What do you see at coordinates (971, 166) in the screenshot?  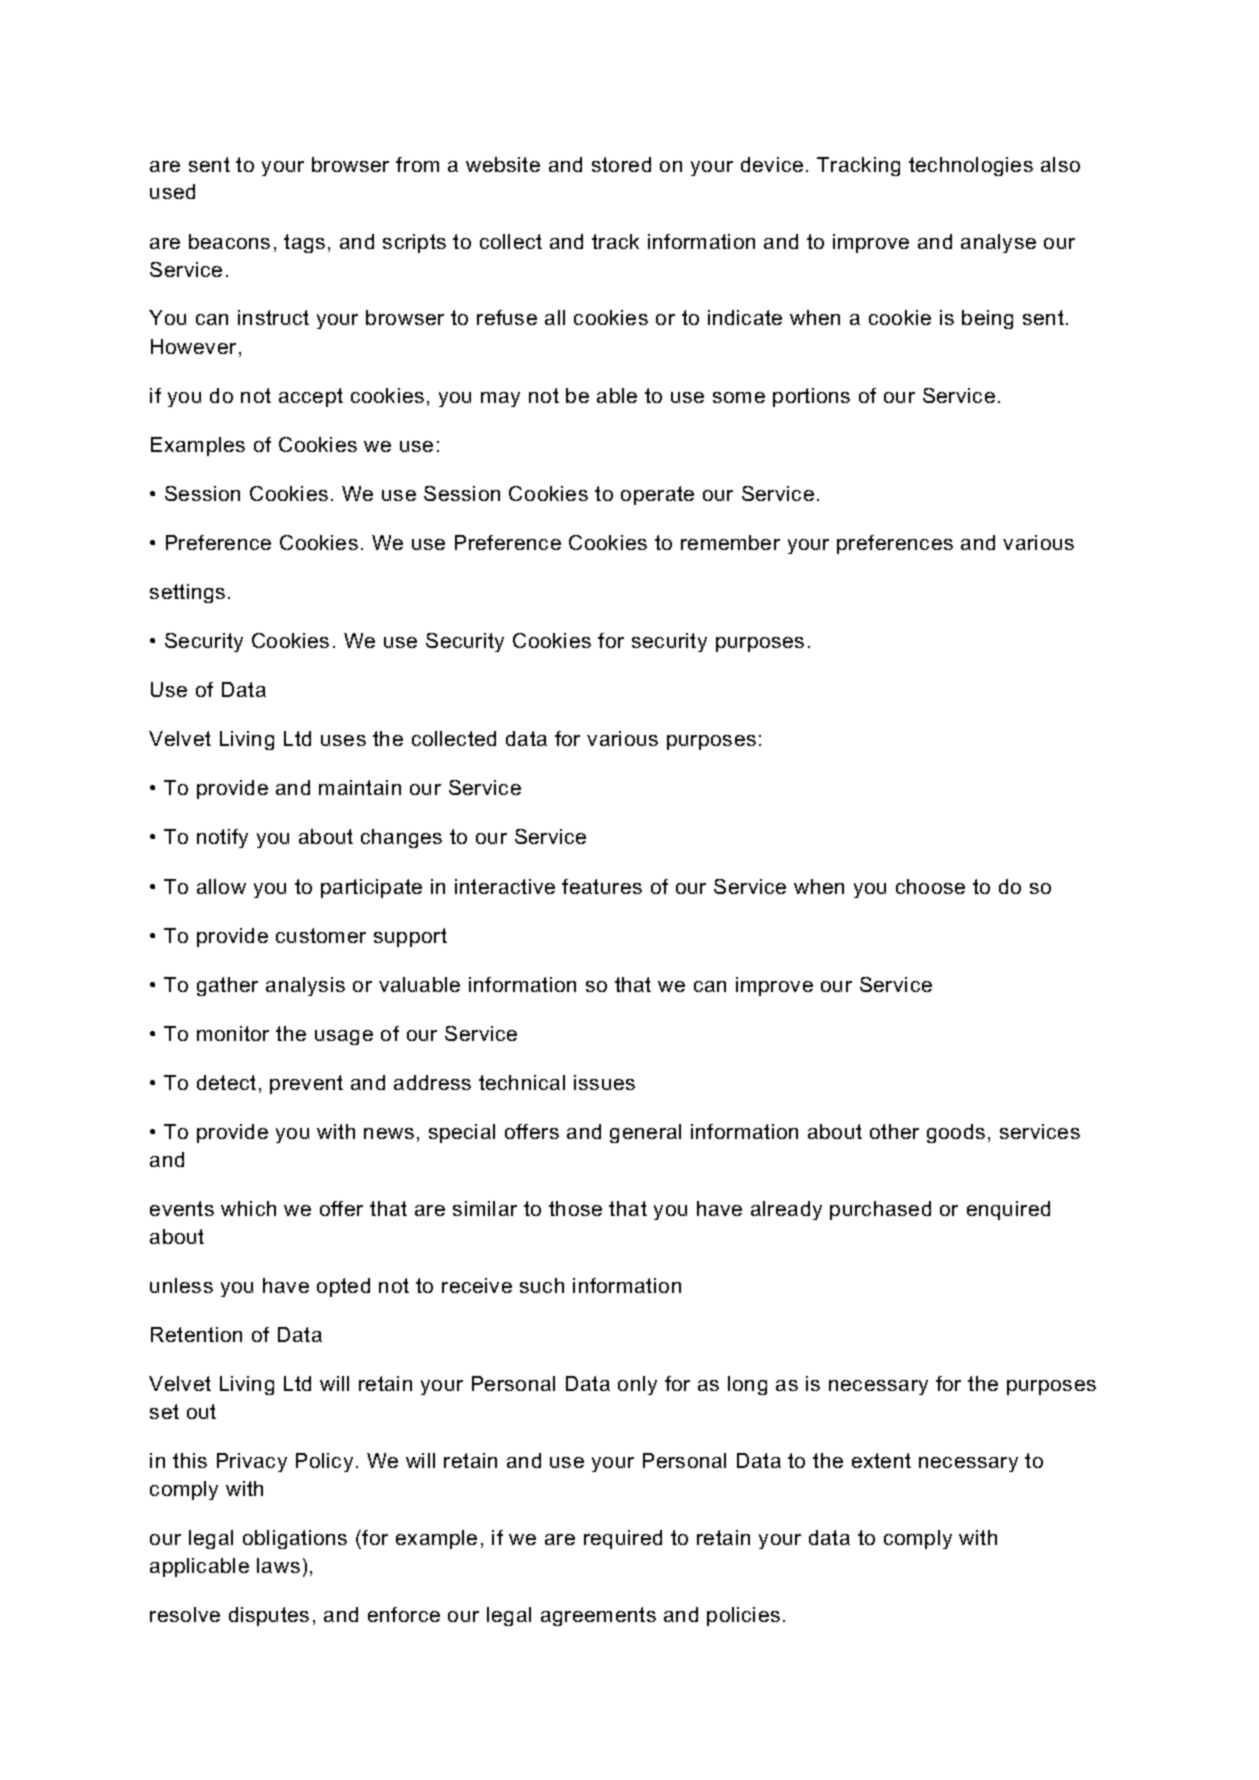 I see `technologies` at bounding box center [971, 166].
